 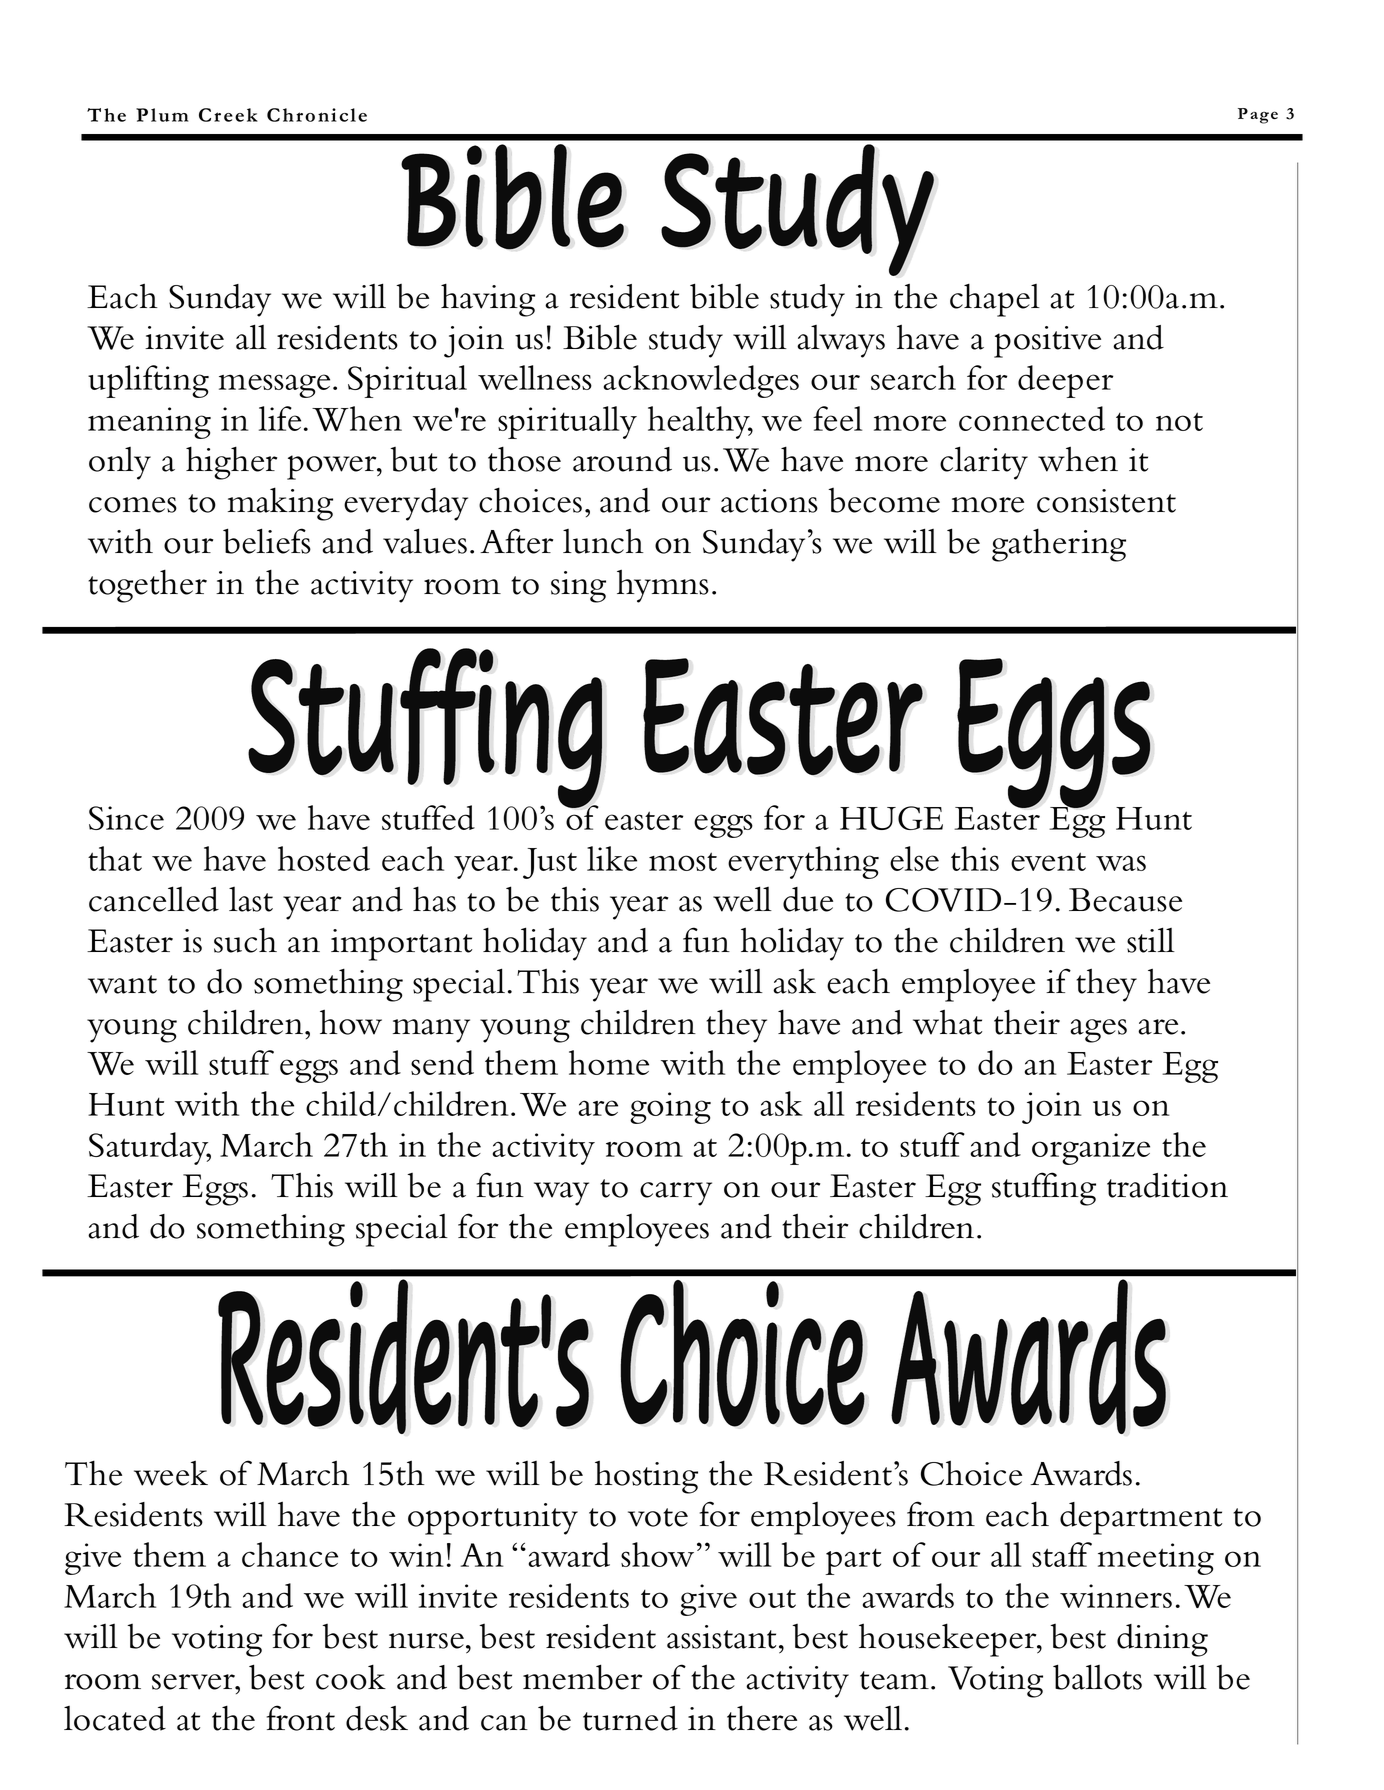 I want to click on hymns, so click(x=663, y=586).
